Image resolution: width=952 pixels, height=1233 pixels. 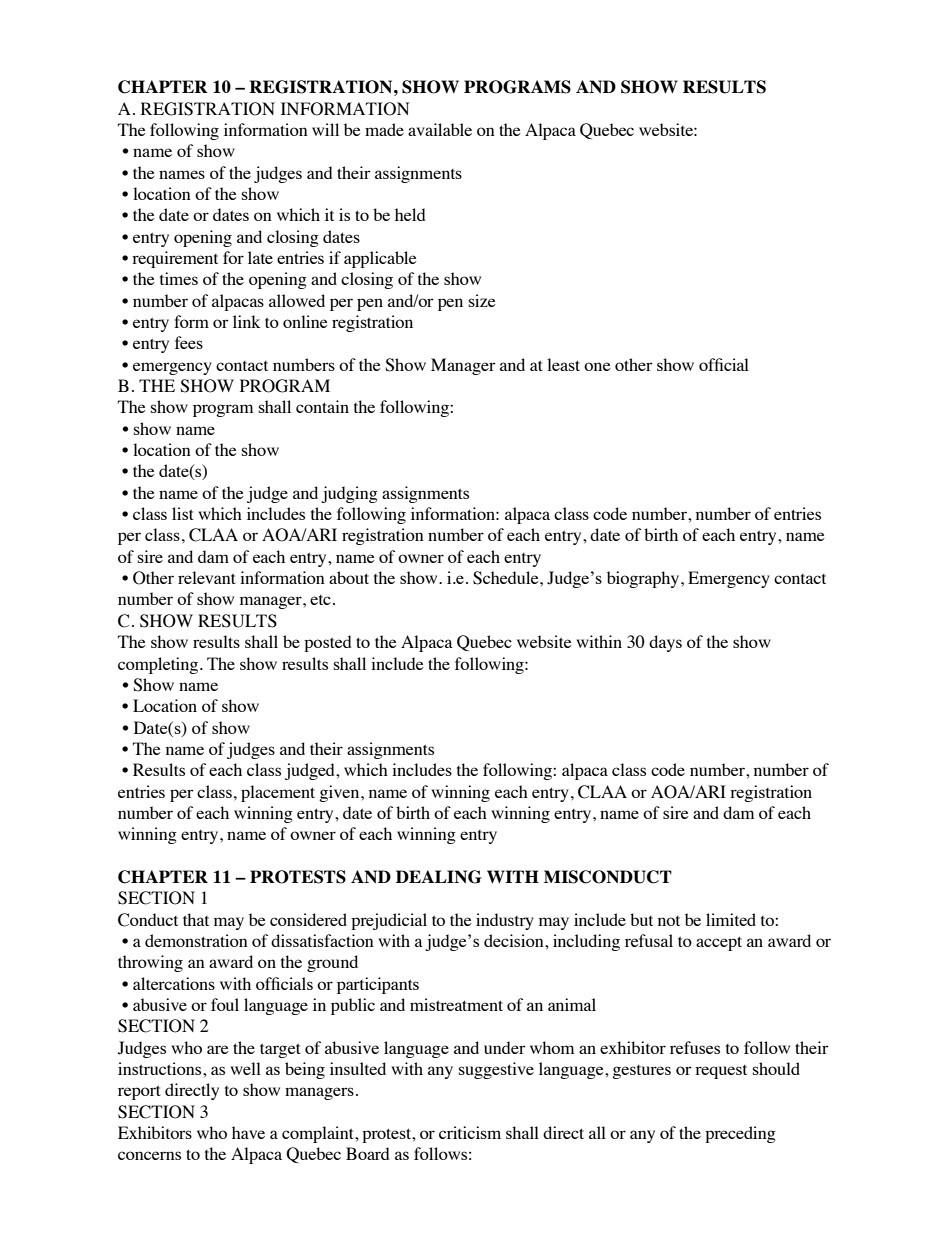 What do you see at coordinates (665, 643) in the page?
I see `days` at bounding box center [665, 643].
